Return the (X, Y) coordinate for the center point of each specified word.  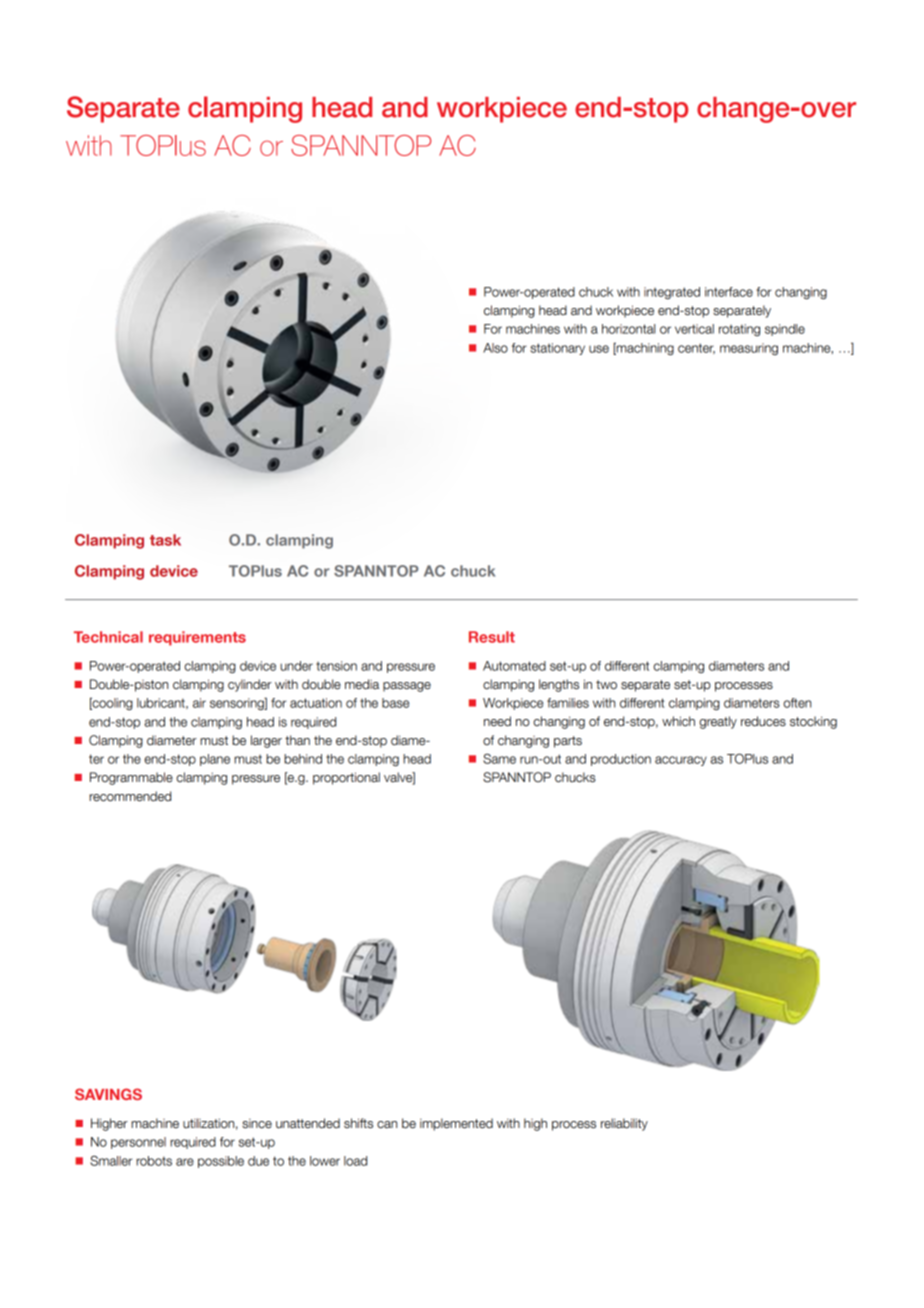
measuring (749, 349)
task (165, 540)
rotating (739, 330)
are (185, 1162)
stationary (557, 349)
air (199, 703)
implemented (456, 1124)
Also (495, 348)
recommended (130, 796)
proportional (346, 778)
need (497, 721)
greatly (718, 722)
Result (492, 637)
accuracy (681, 761)
